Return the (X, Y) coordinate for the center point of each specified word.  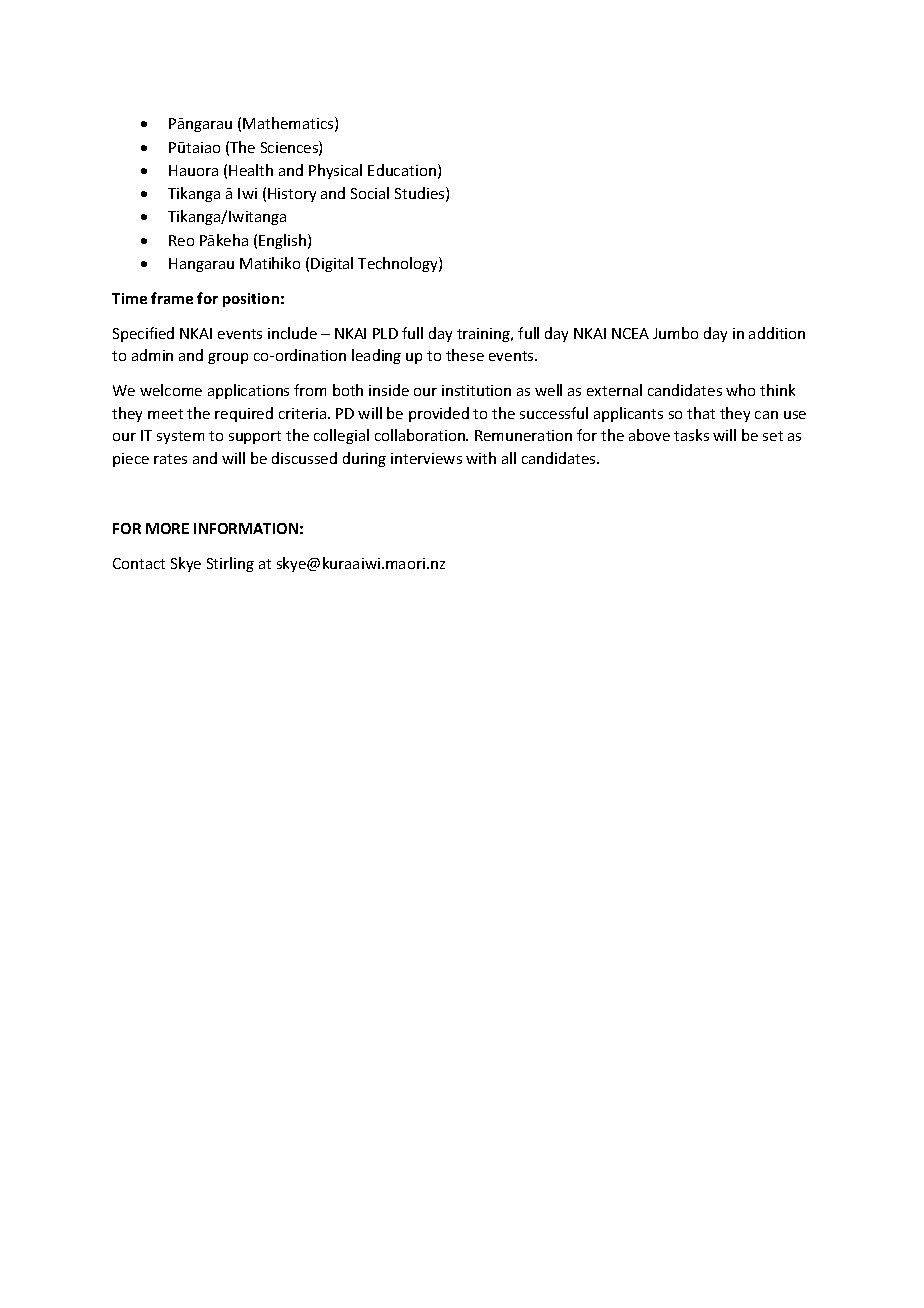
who (740, 390)
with (481, 458)
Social (370, 193)
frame (172, 298)
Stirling (230, 564)
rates (170, 459)
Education (402, 170)
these (465, 355)
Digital (332, 264)
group (228, 358)
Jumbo (675, 333)
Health (251, 170)
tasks (691, 435)
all (509, 458)
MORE (167, 528)
